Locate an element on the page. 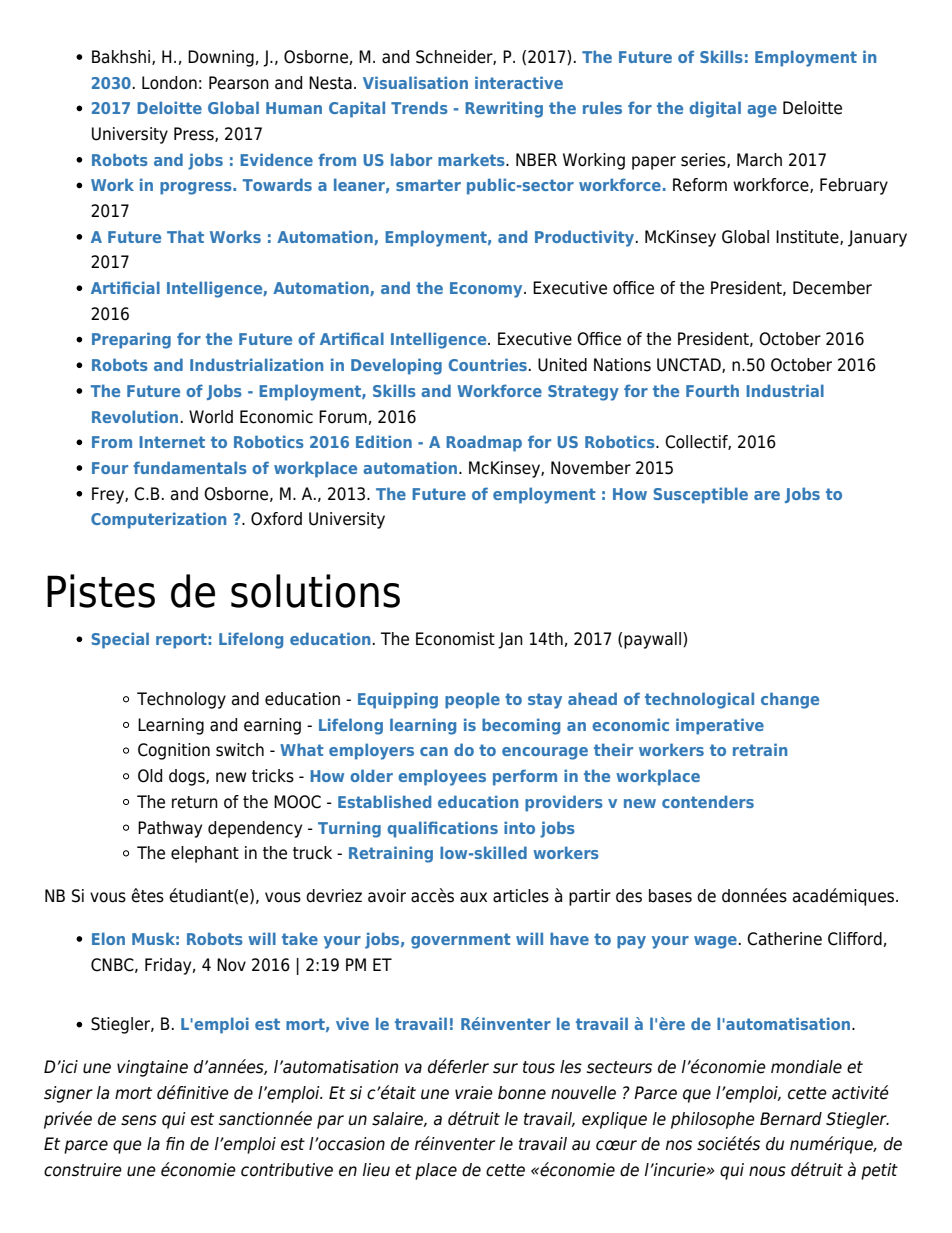  Rewriting is located at coordinates (504, 109).
